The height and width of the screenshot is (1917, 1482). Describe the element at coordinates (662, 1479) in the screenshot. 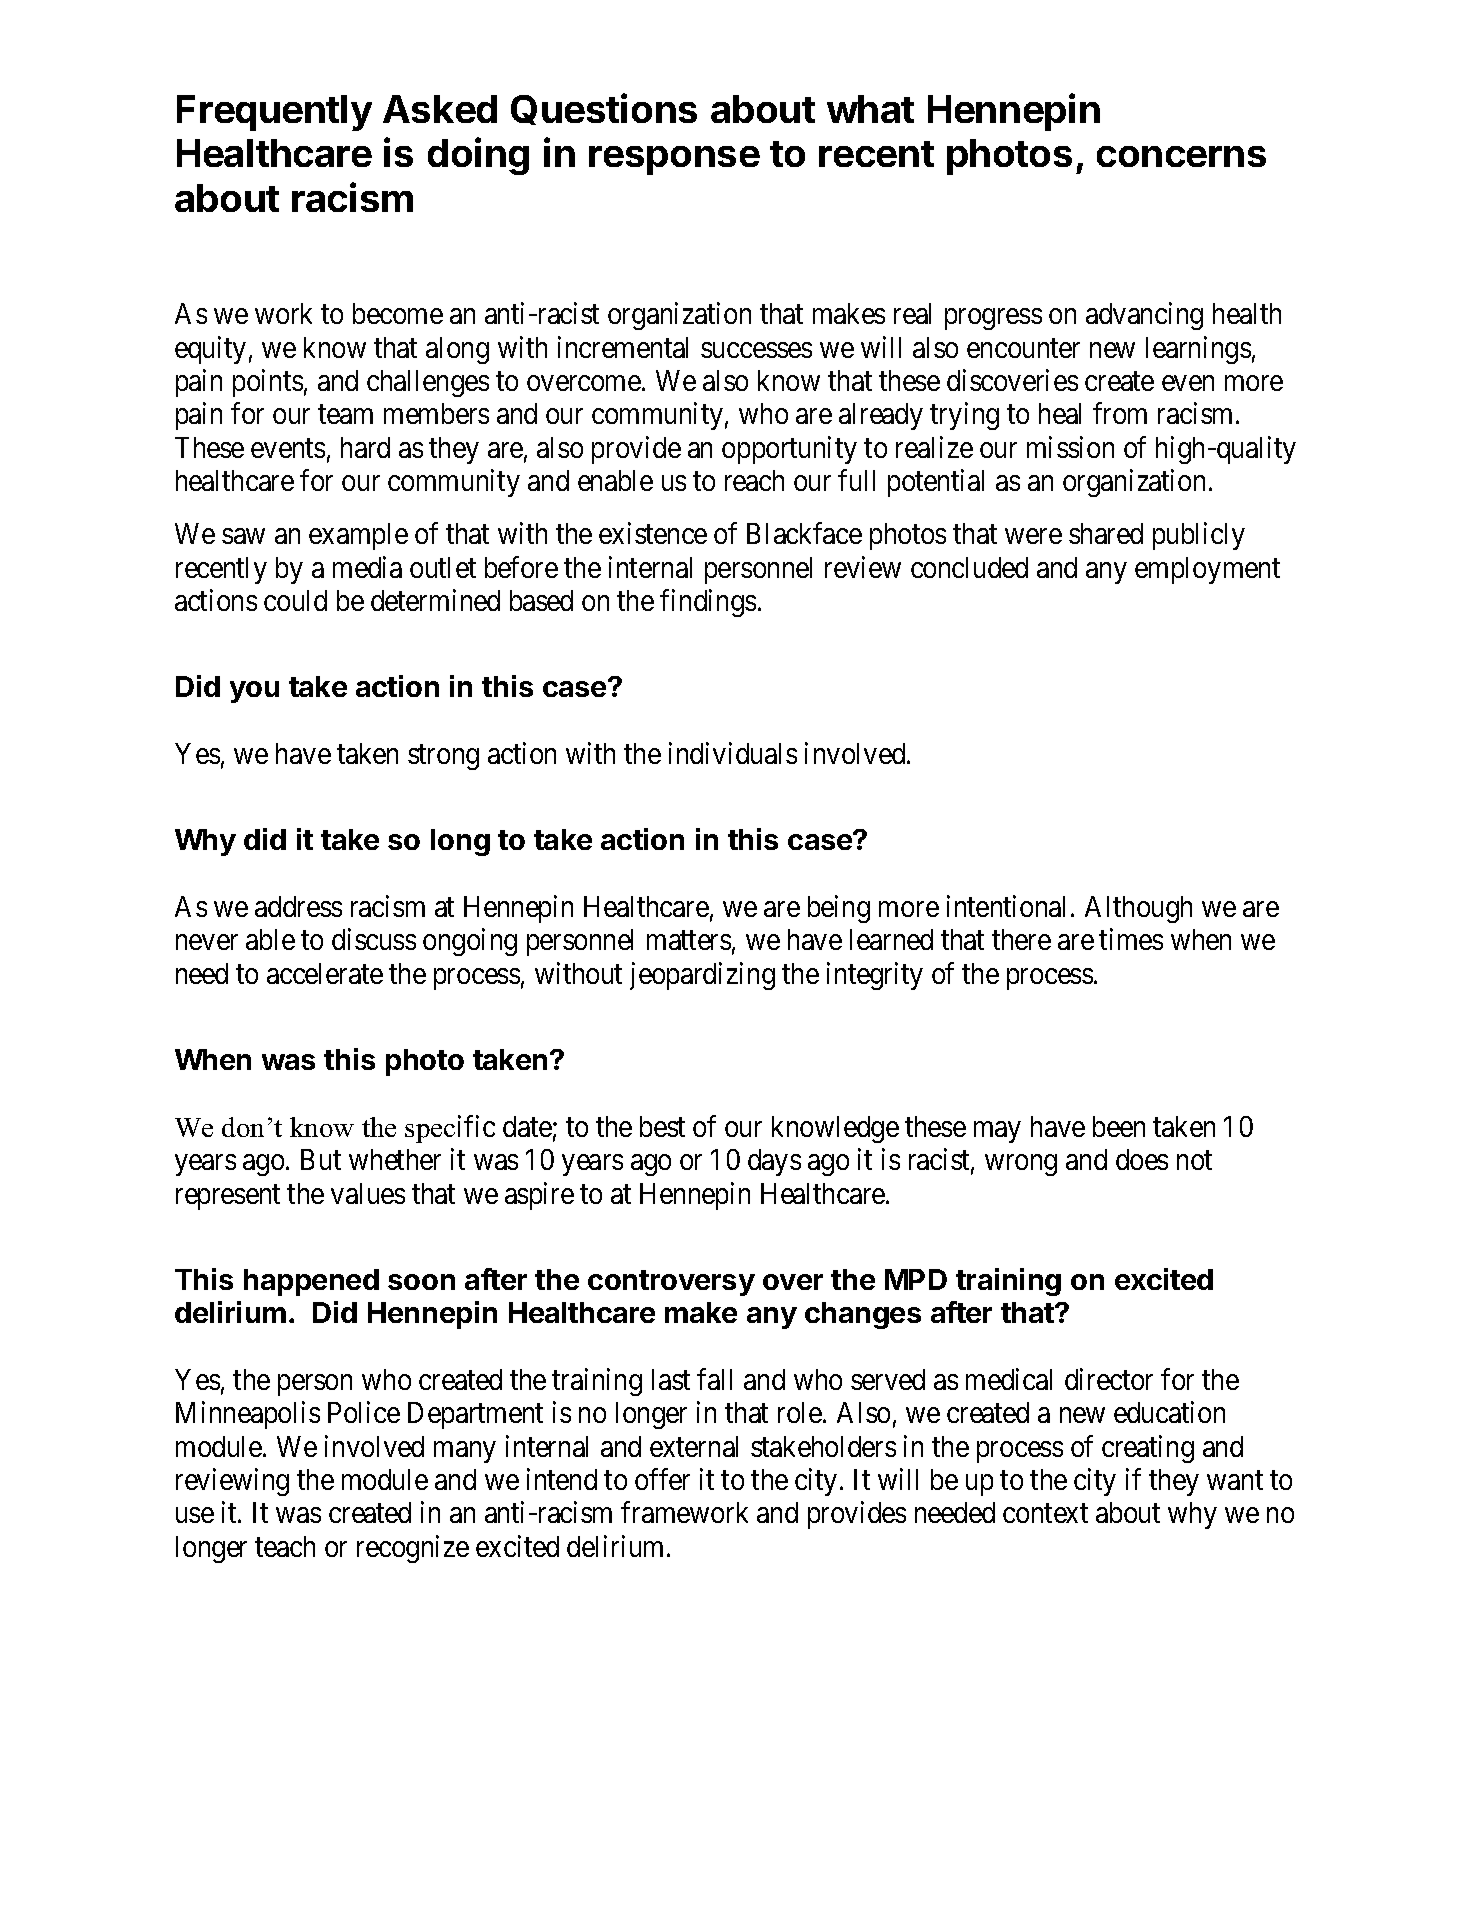

I see `offer` at that location.
